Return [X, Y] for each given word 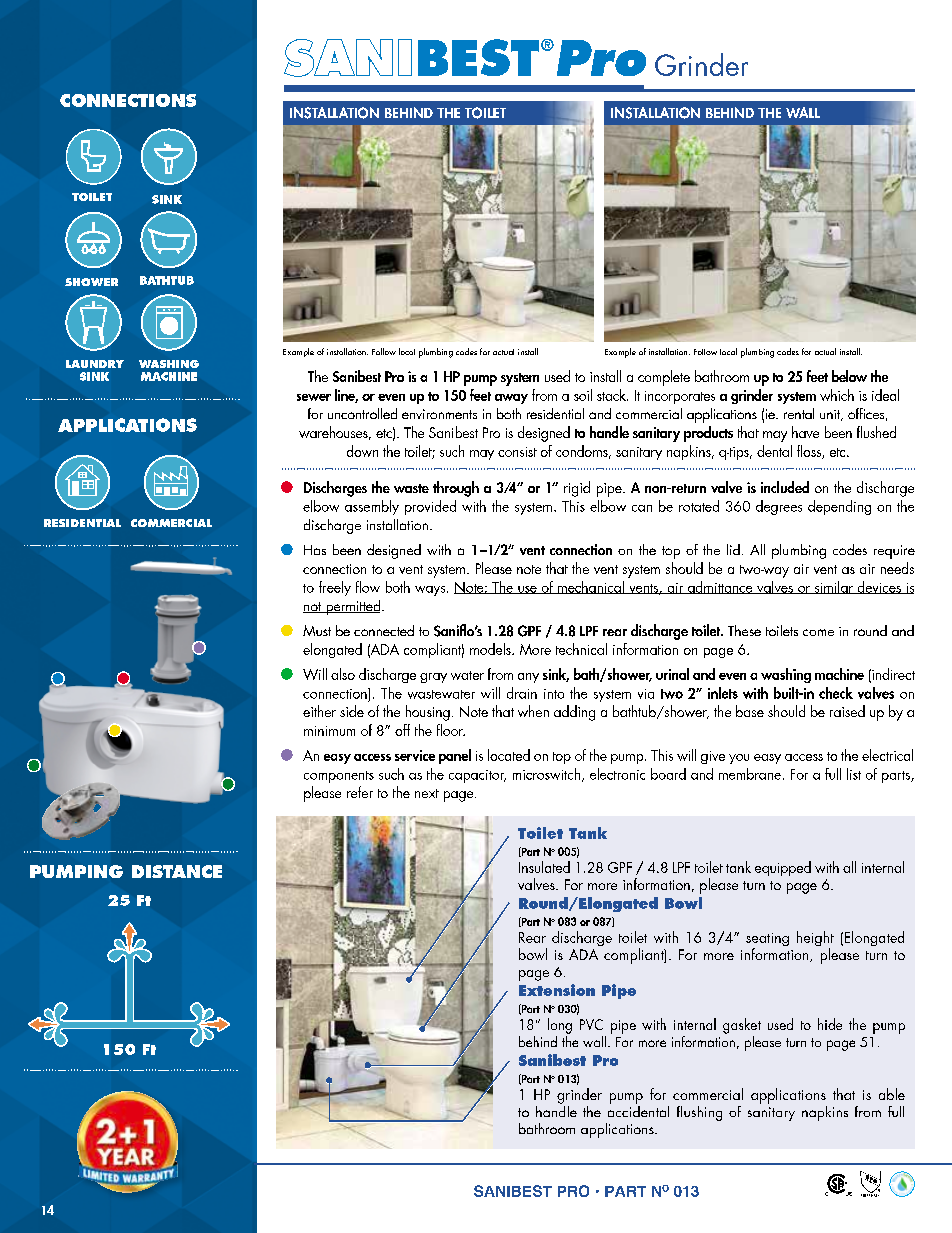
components [339, 777]
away [511, 399]
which [837, 395]
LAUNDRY [95, 364]
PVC [591, 1024]
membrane [750, 774]
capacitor [477, 776]
